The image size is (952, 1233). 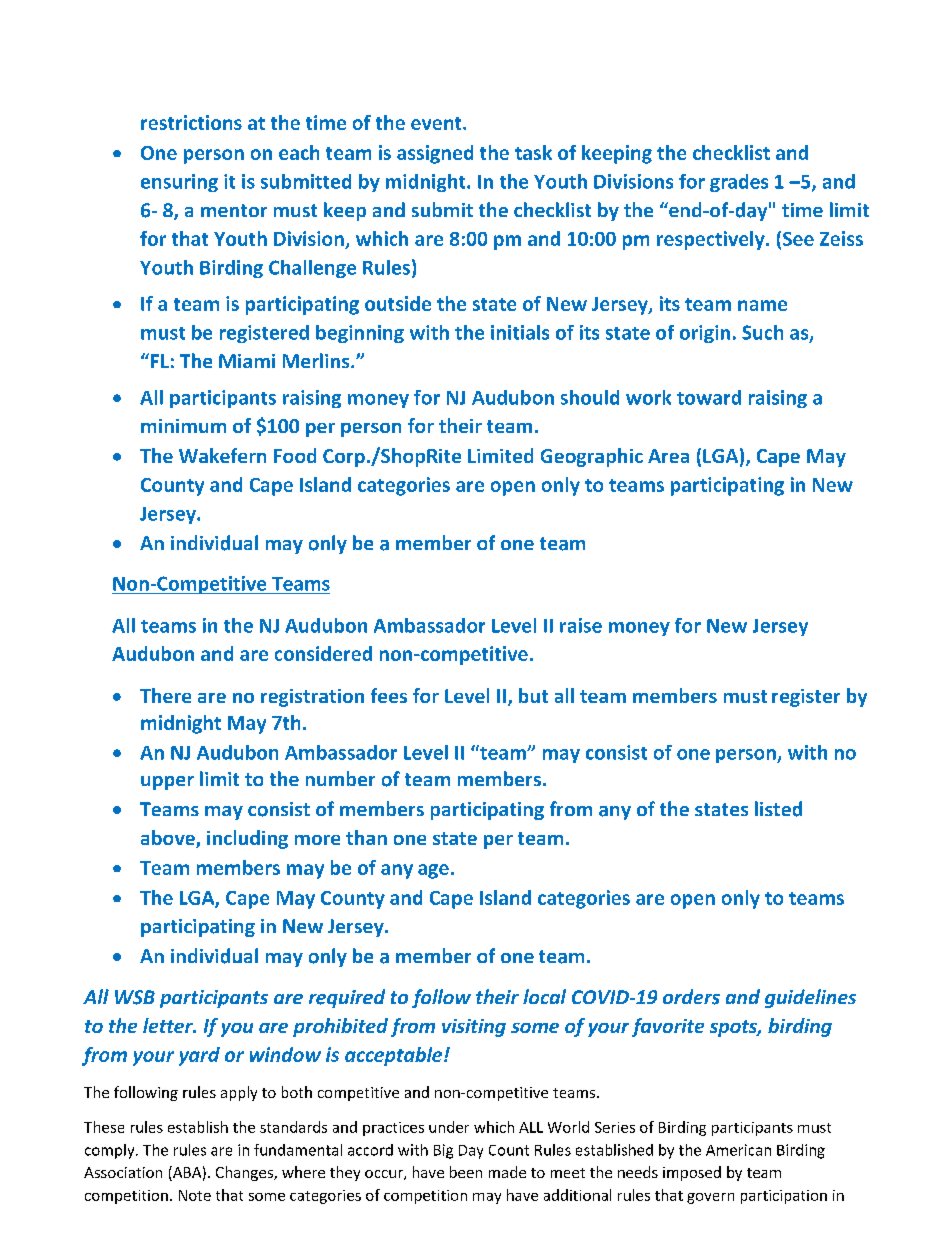 I want to click on assigned, so click(x=435, y=154).
